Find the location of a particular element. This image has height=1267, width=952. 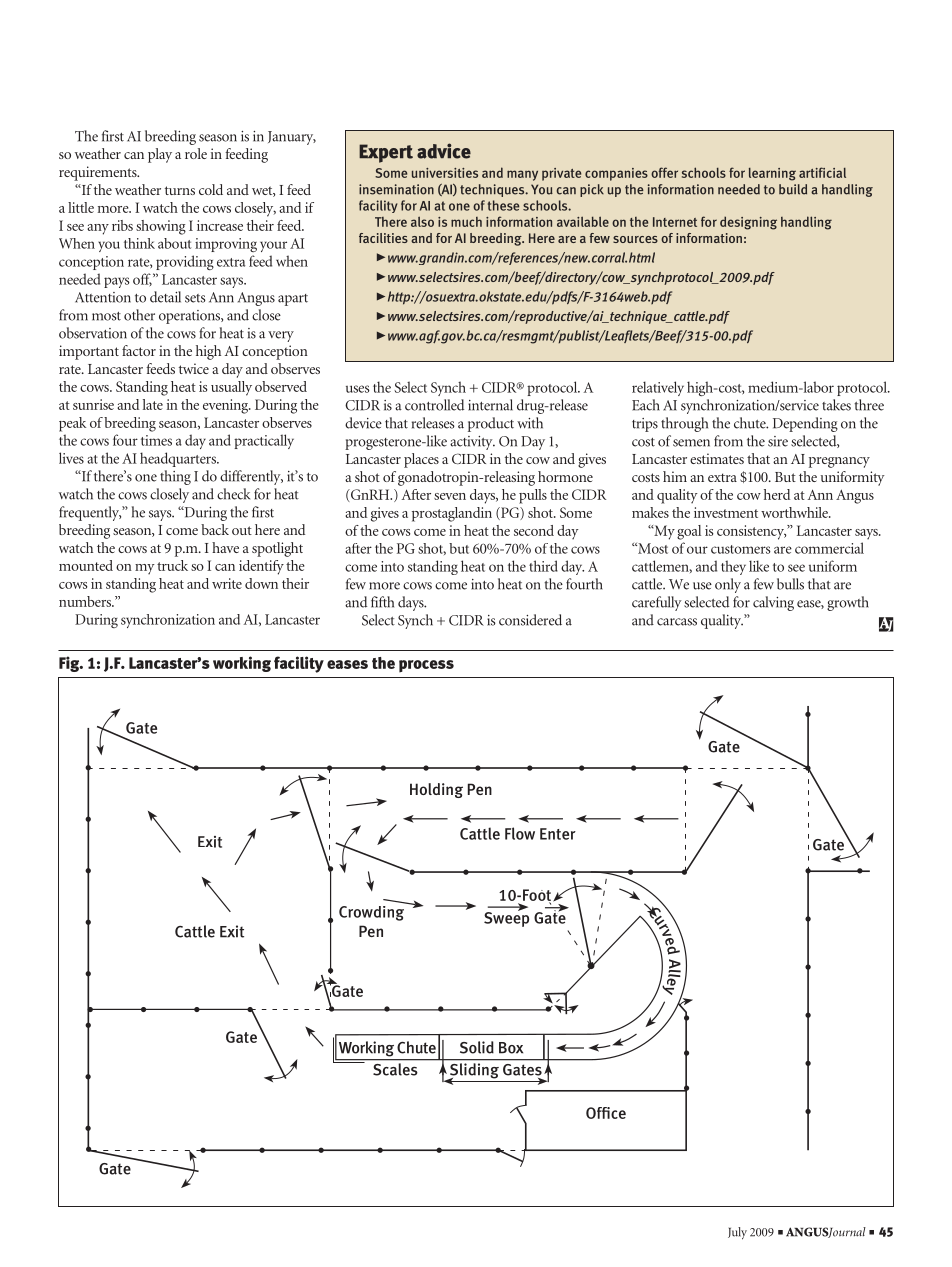

Depending is located at coordinates (805, 424).
